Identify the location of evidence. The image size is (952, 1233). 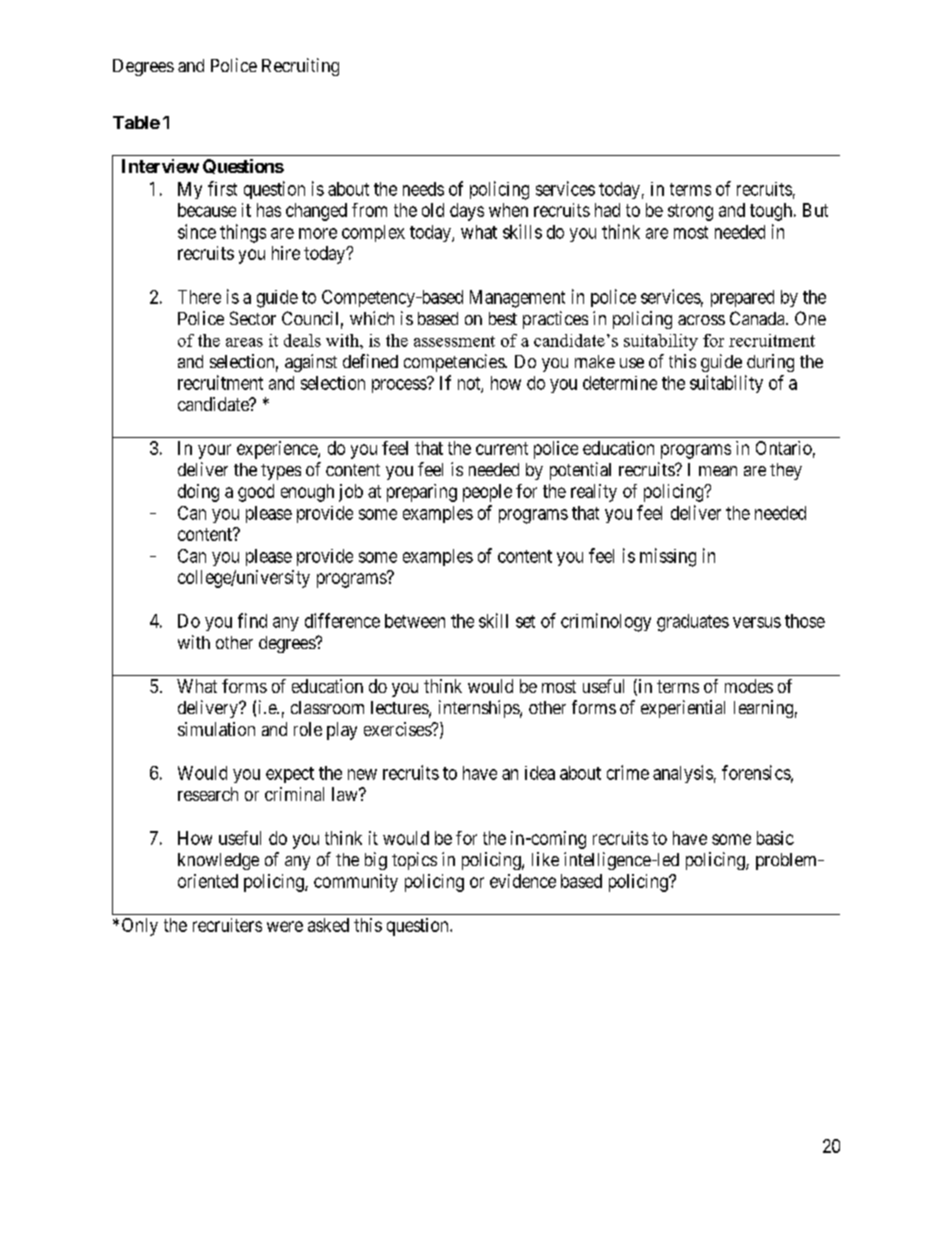
(523, 881).
